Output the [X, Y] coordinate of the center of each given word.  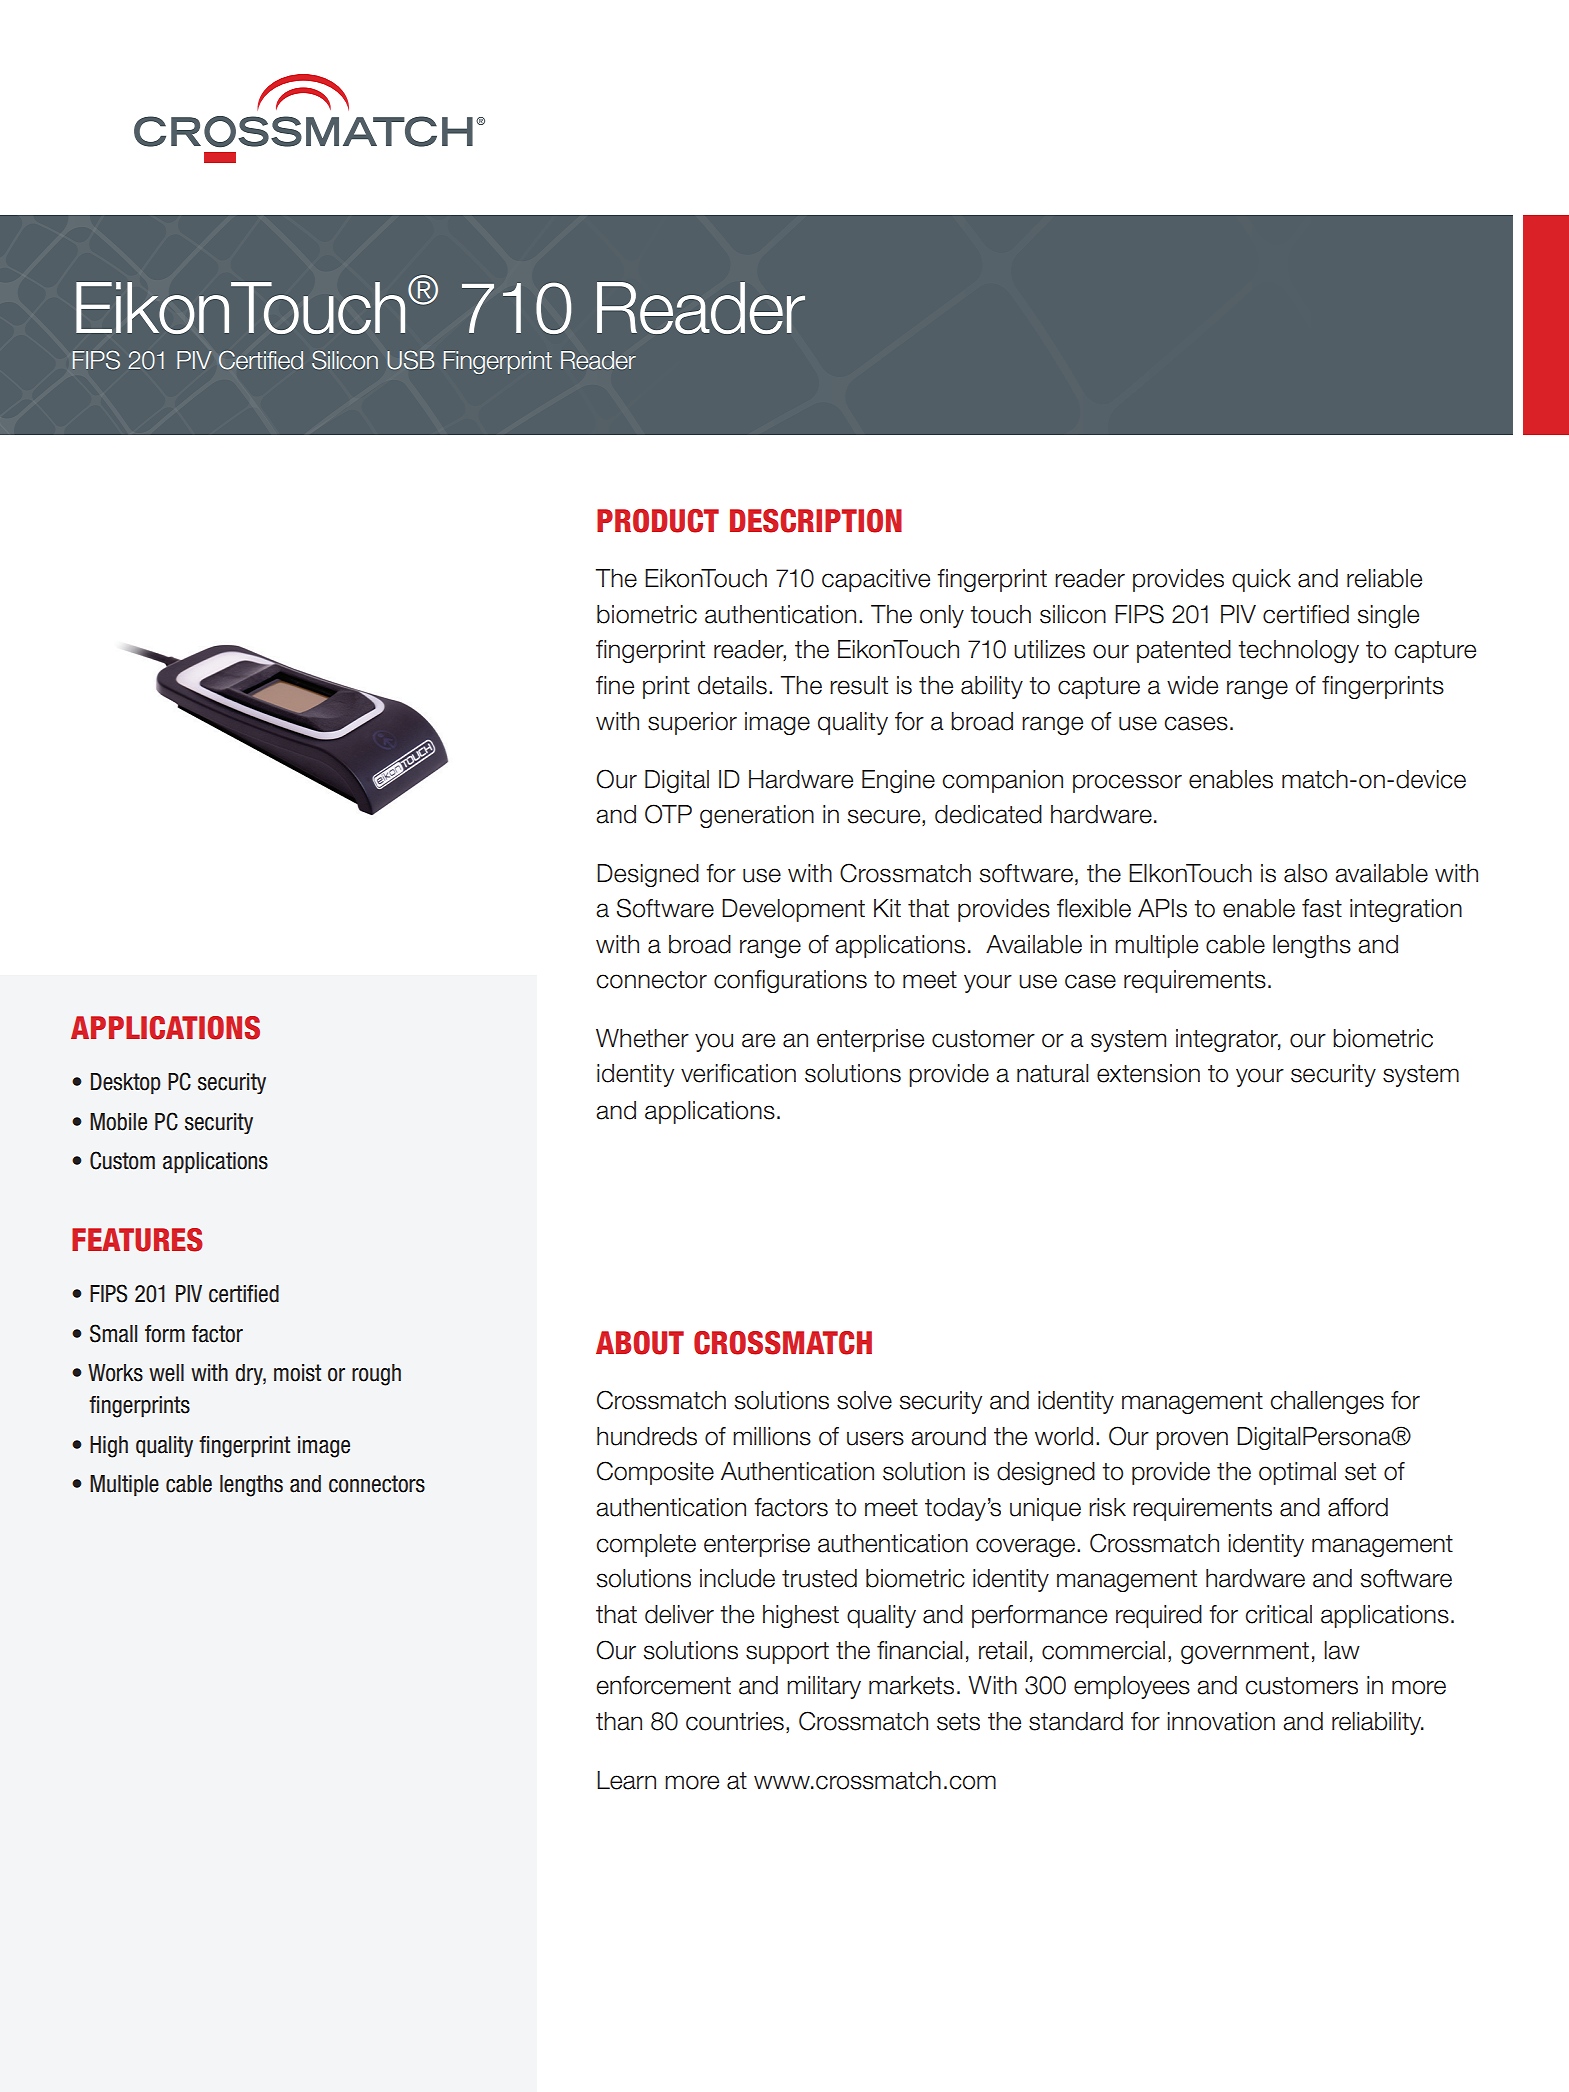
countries [735, 1721]
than [619, 1721]
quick [1261, 580]
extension [1148, 1073]
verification [738, 1073]
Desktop [126, 1083]
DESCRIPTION [816, 521]
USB [410, 360]
